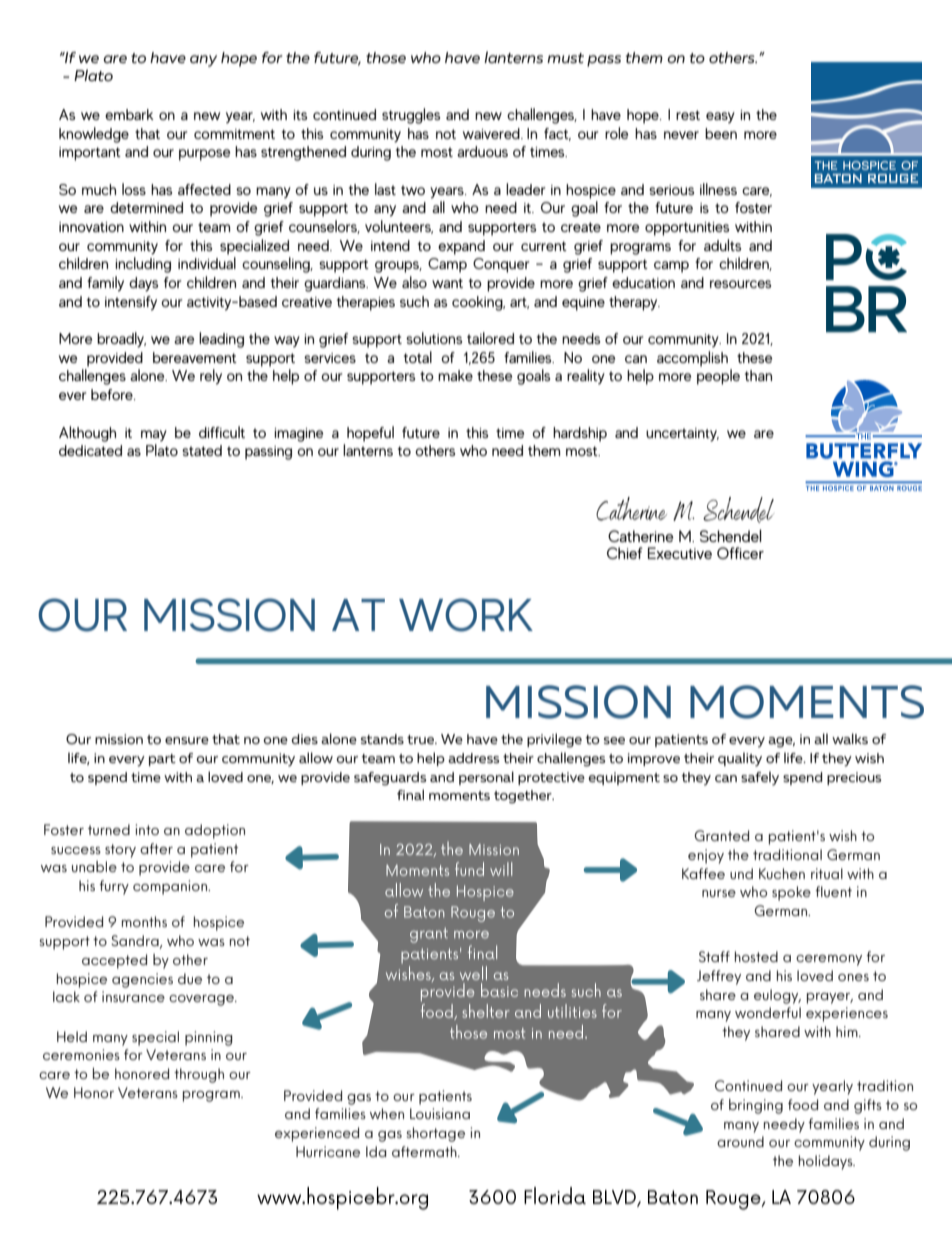  Describe the element at coordinates (758, 375) in the screenshot. I see `than` at that location.
